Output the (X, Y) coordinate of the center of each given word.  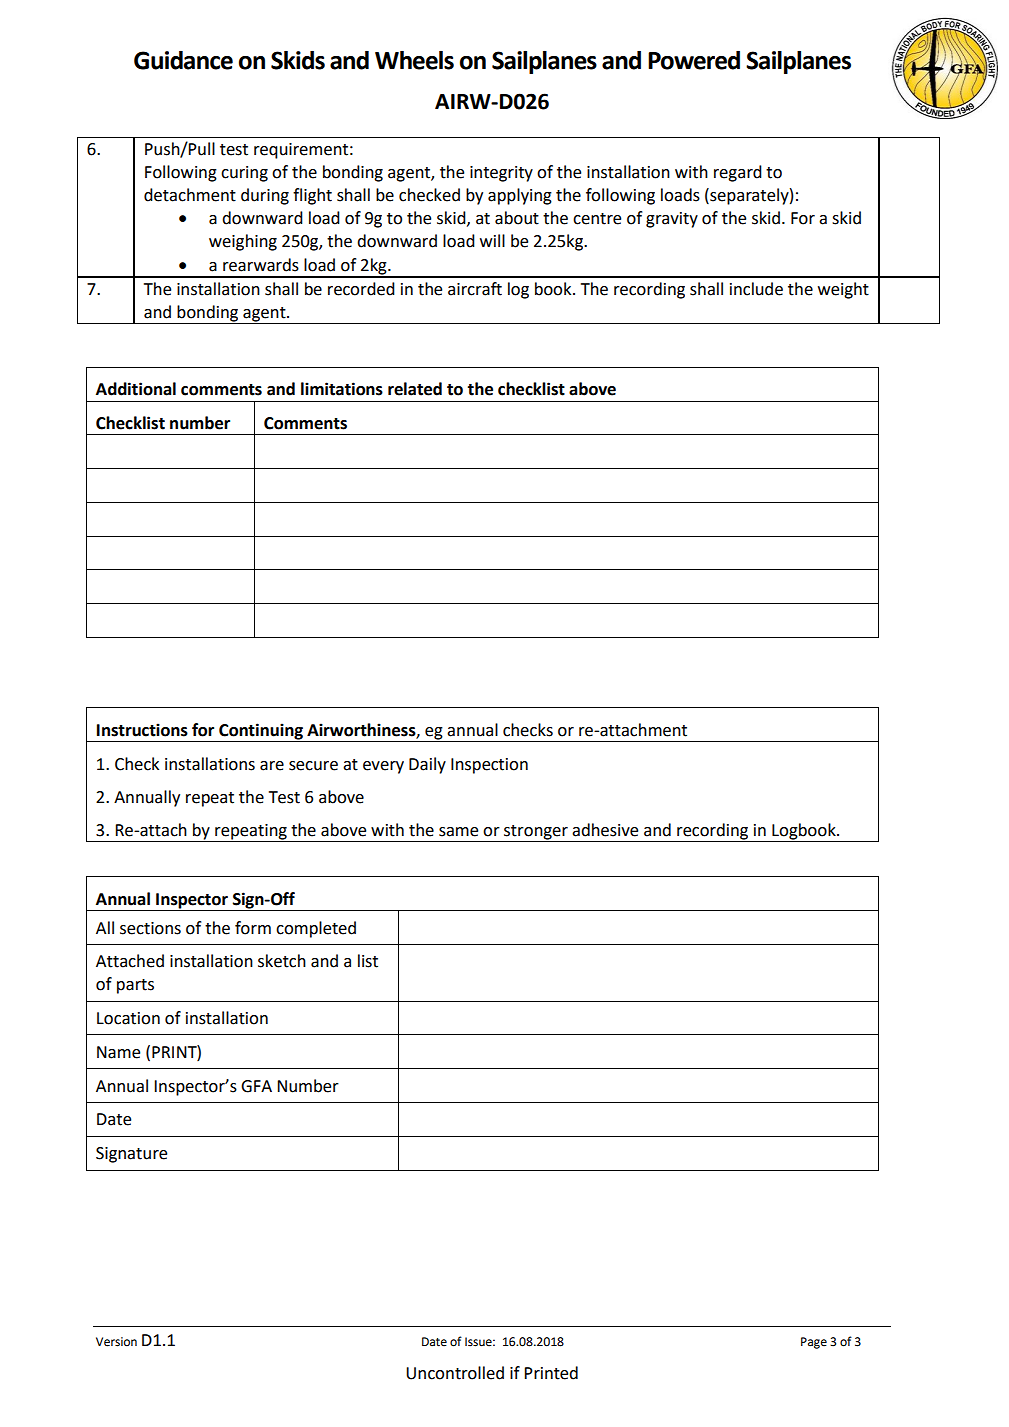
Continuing (261, 732)
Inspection (489, 766)
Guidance (183, 60)
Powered (694, 60)
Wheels (414, 60)
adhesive (605, 830)
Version (116, 1342)
